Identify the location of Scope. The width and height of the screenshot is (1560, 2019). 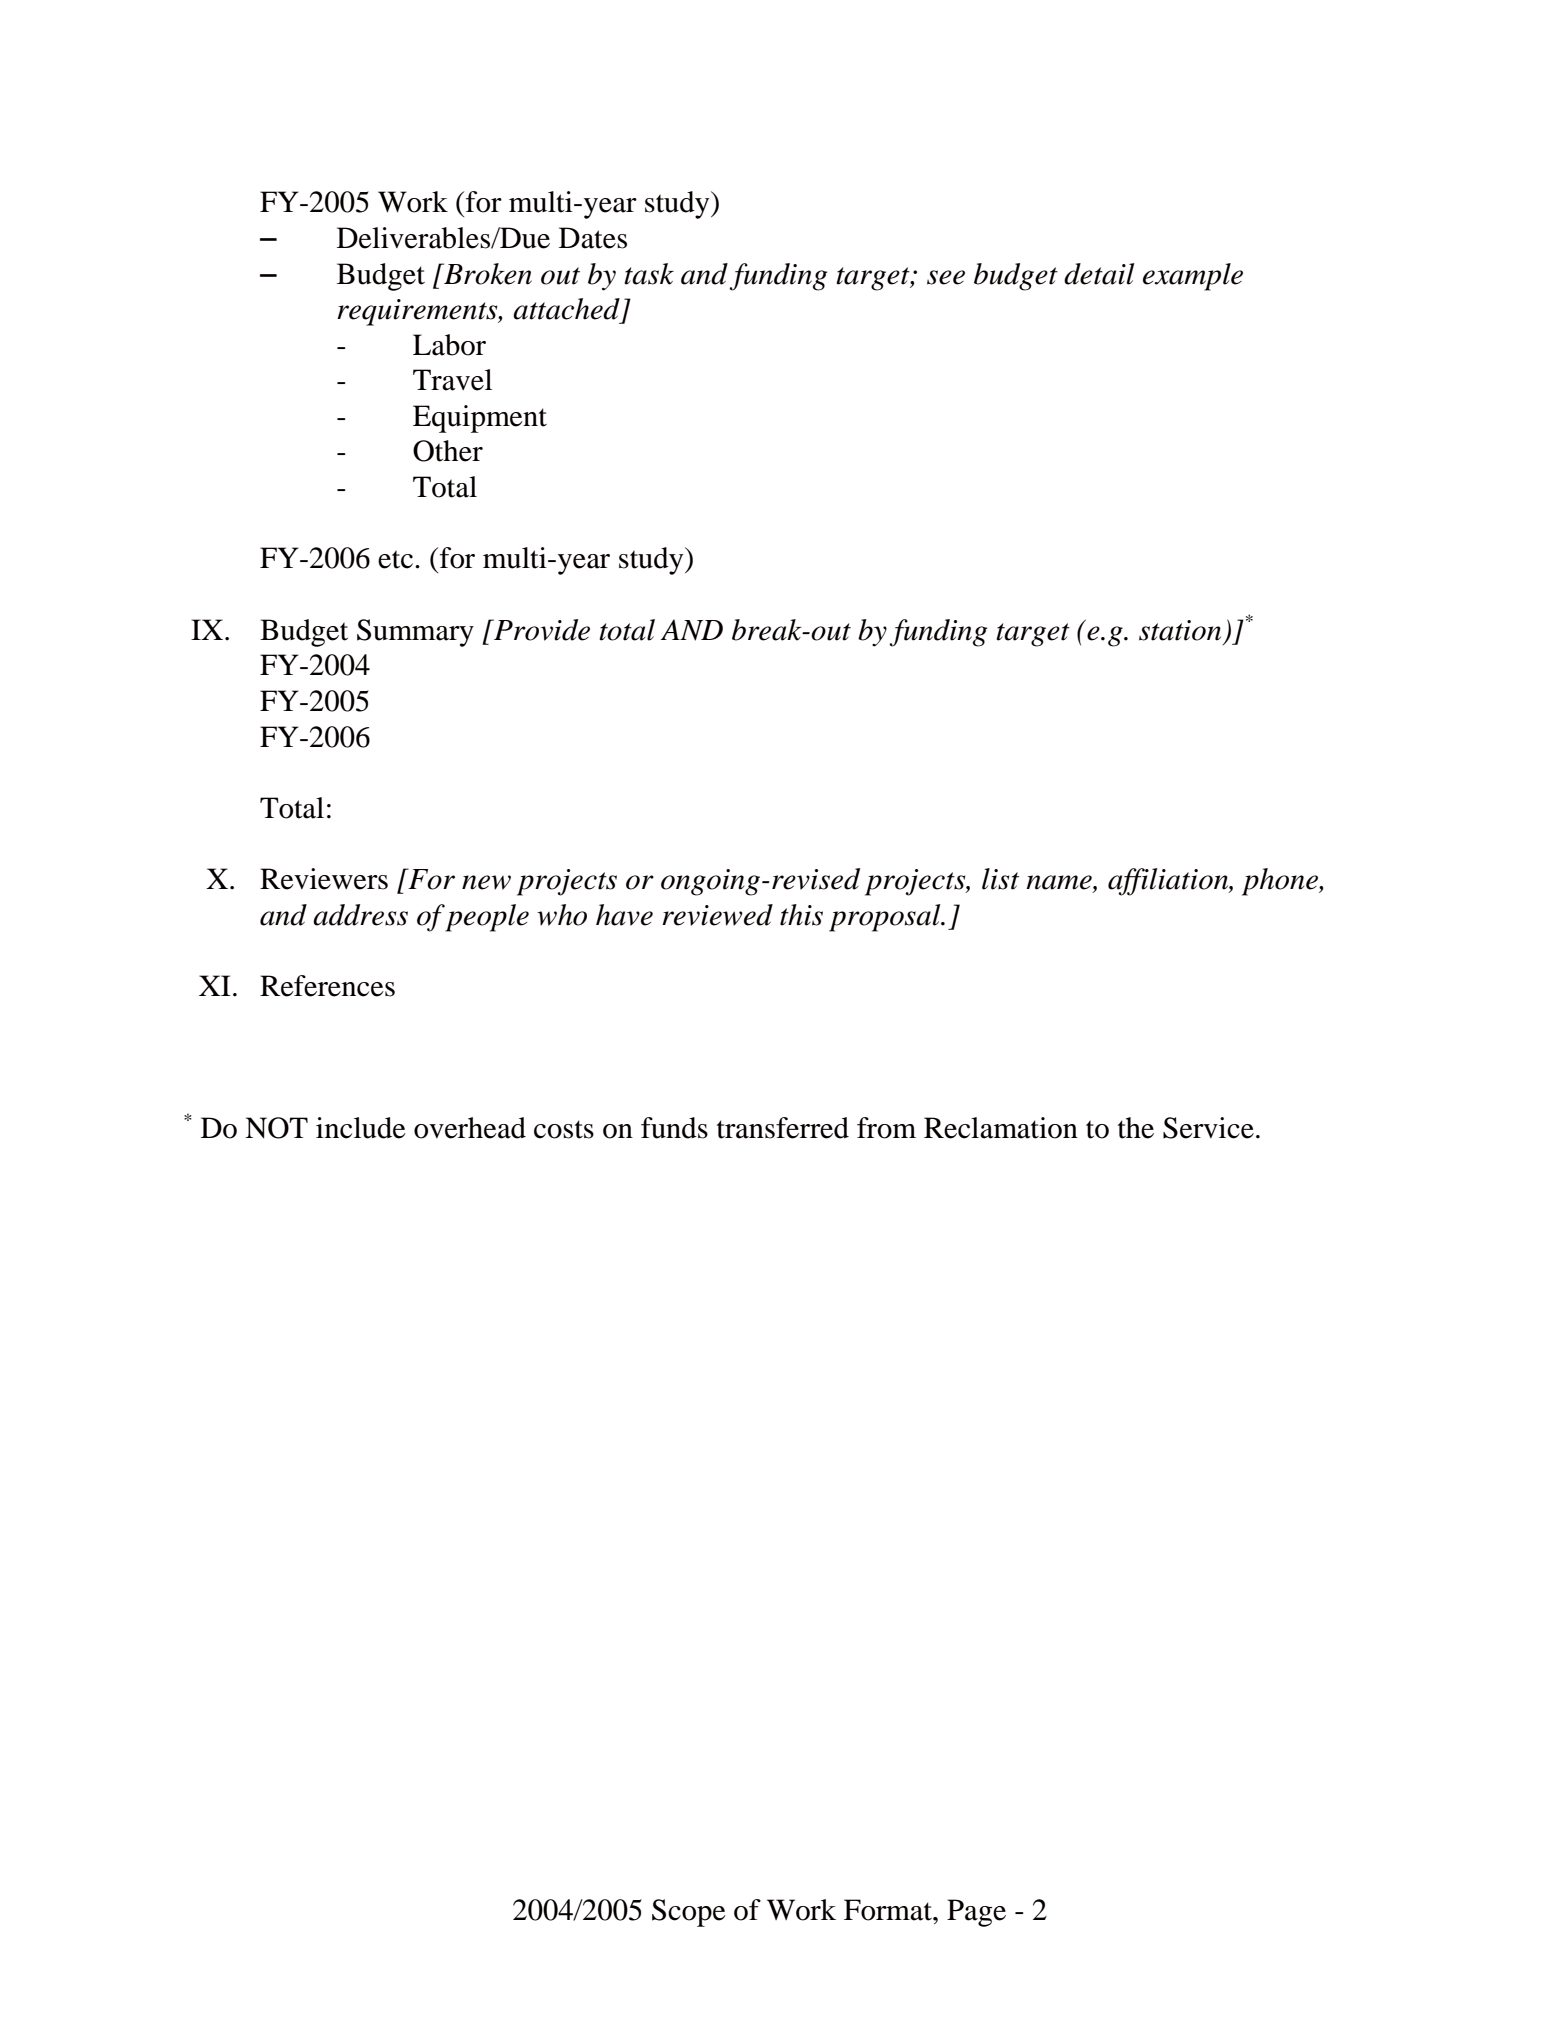
(689, 1913).
